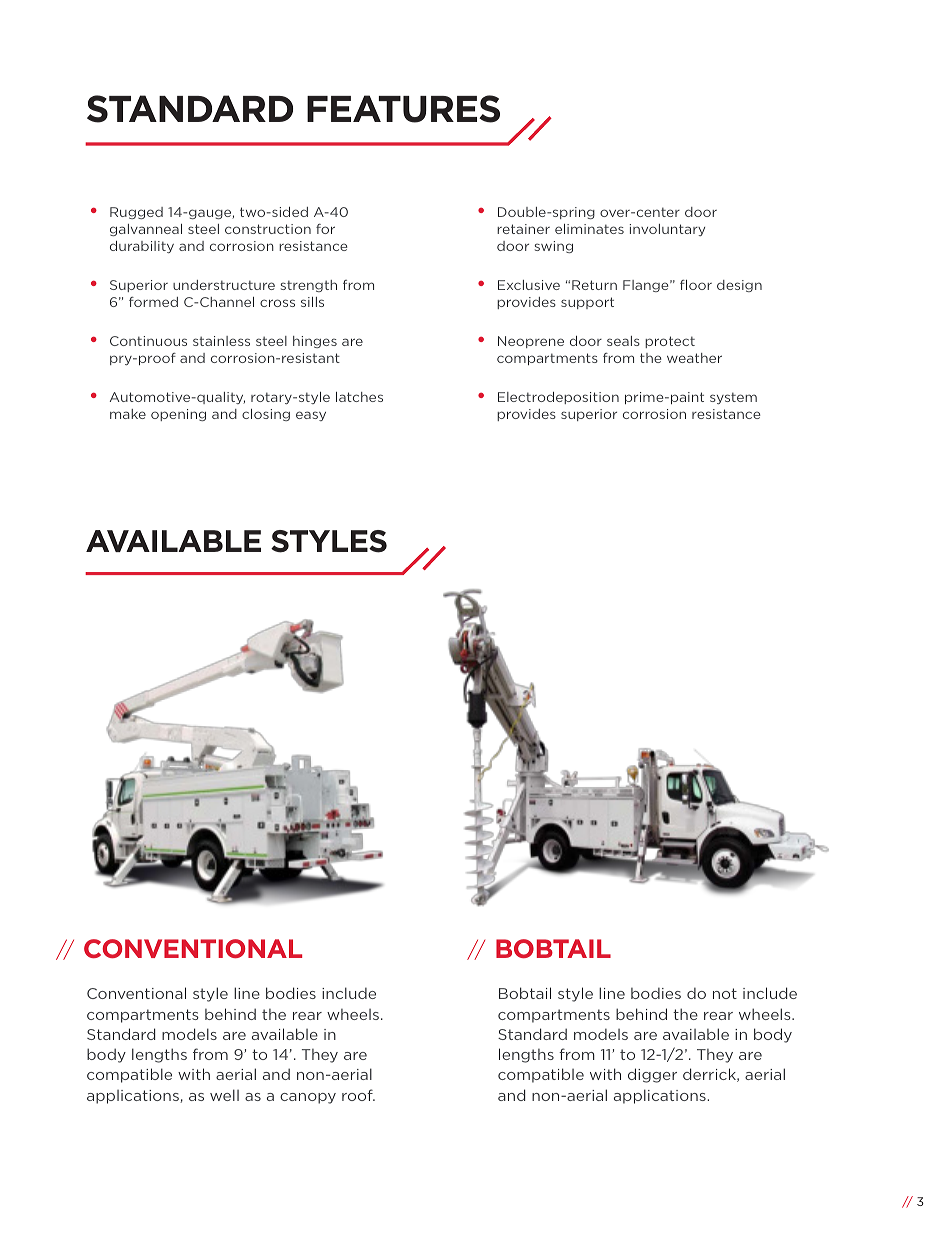 The width and height of the screenshot is (952, 1233). I want to click on opening, so click(178, 415).
